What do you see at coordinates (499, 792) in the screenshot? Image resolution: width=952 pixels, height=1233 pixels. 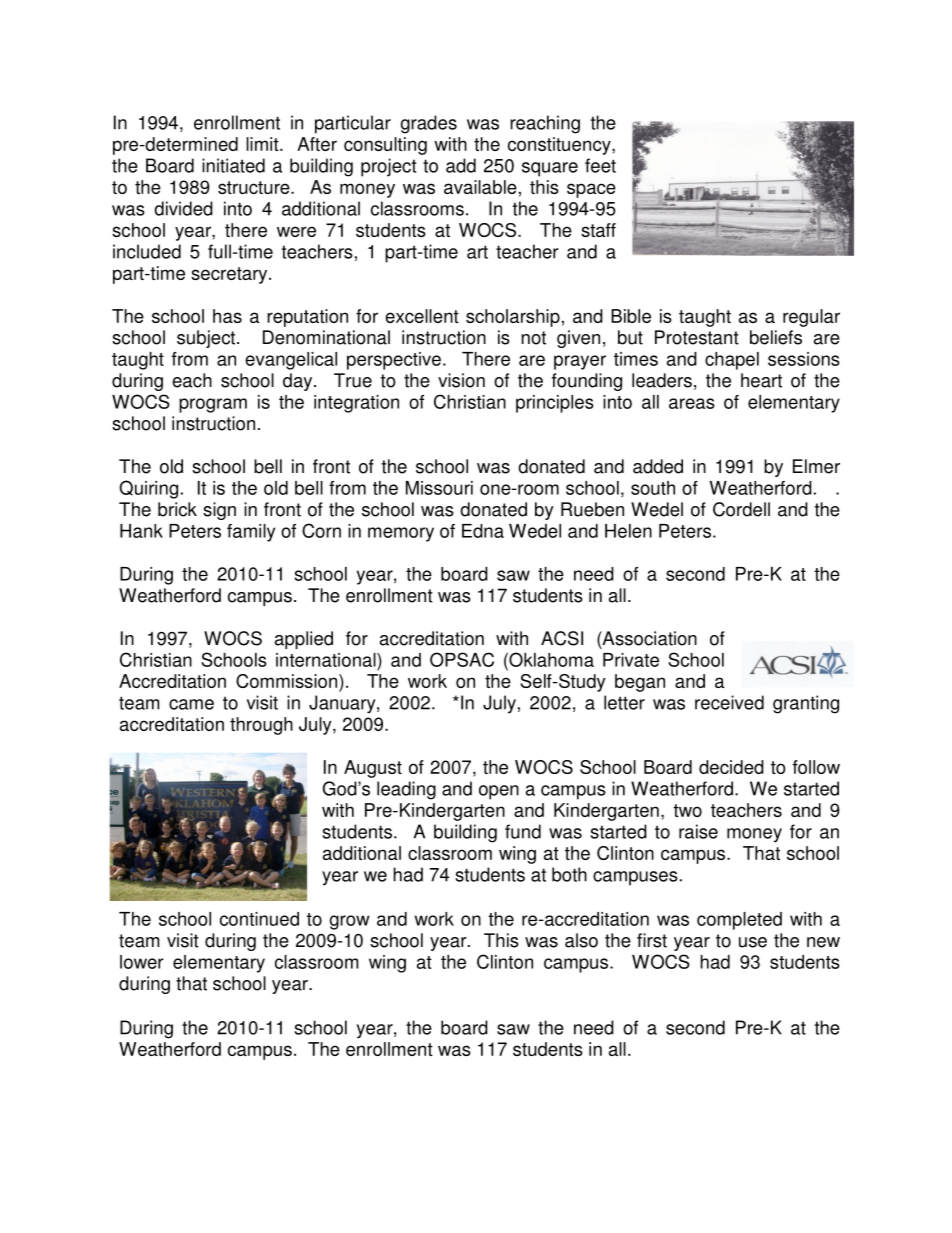 I see `open` at bounding box center [499, 792].
